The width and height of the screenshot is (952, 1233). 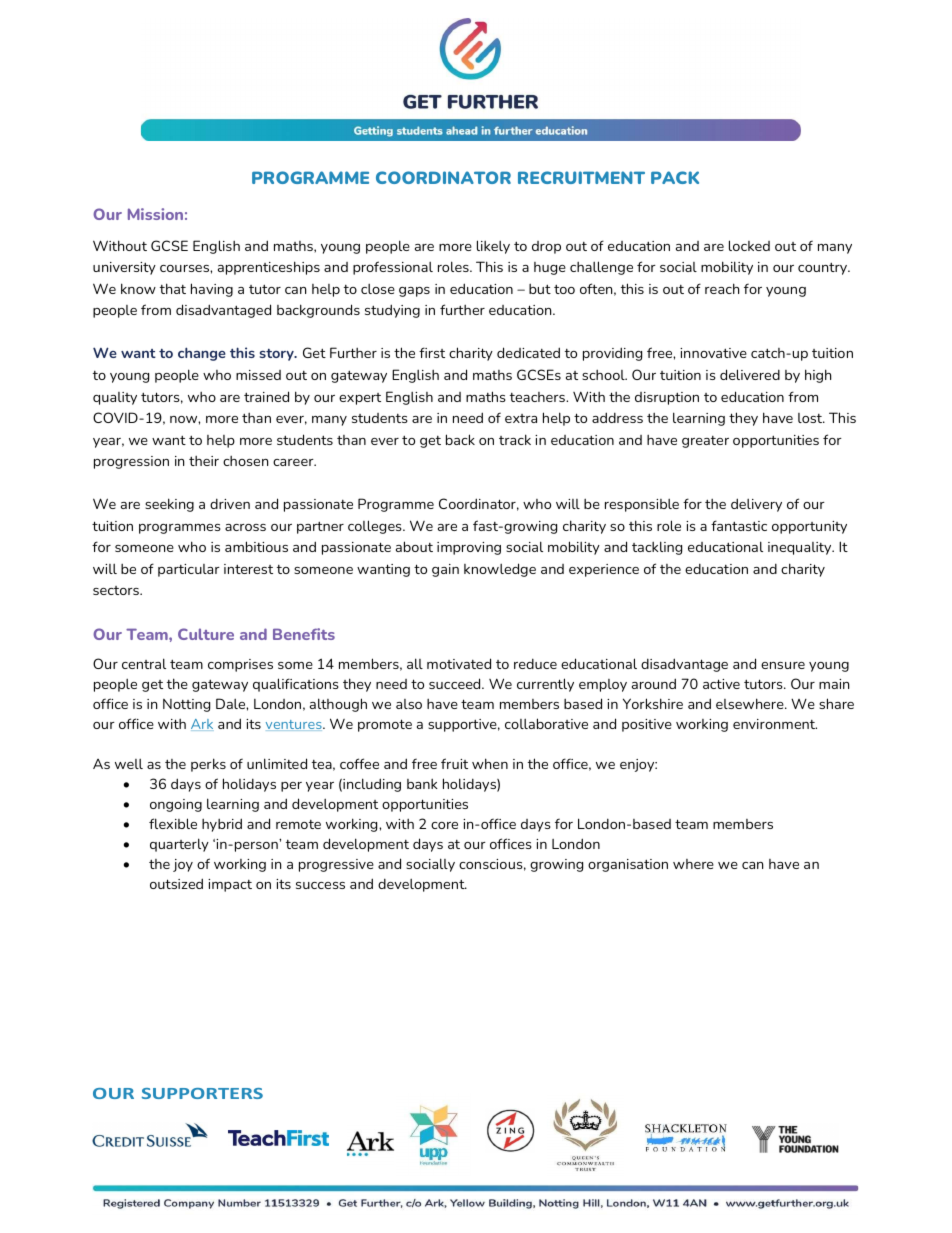 I want to click on ensure, so click(x=783, y=665).
